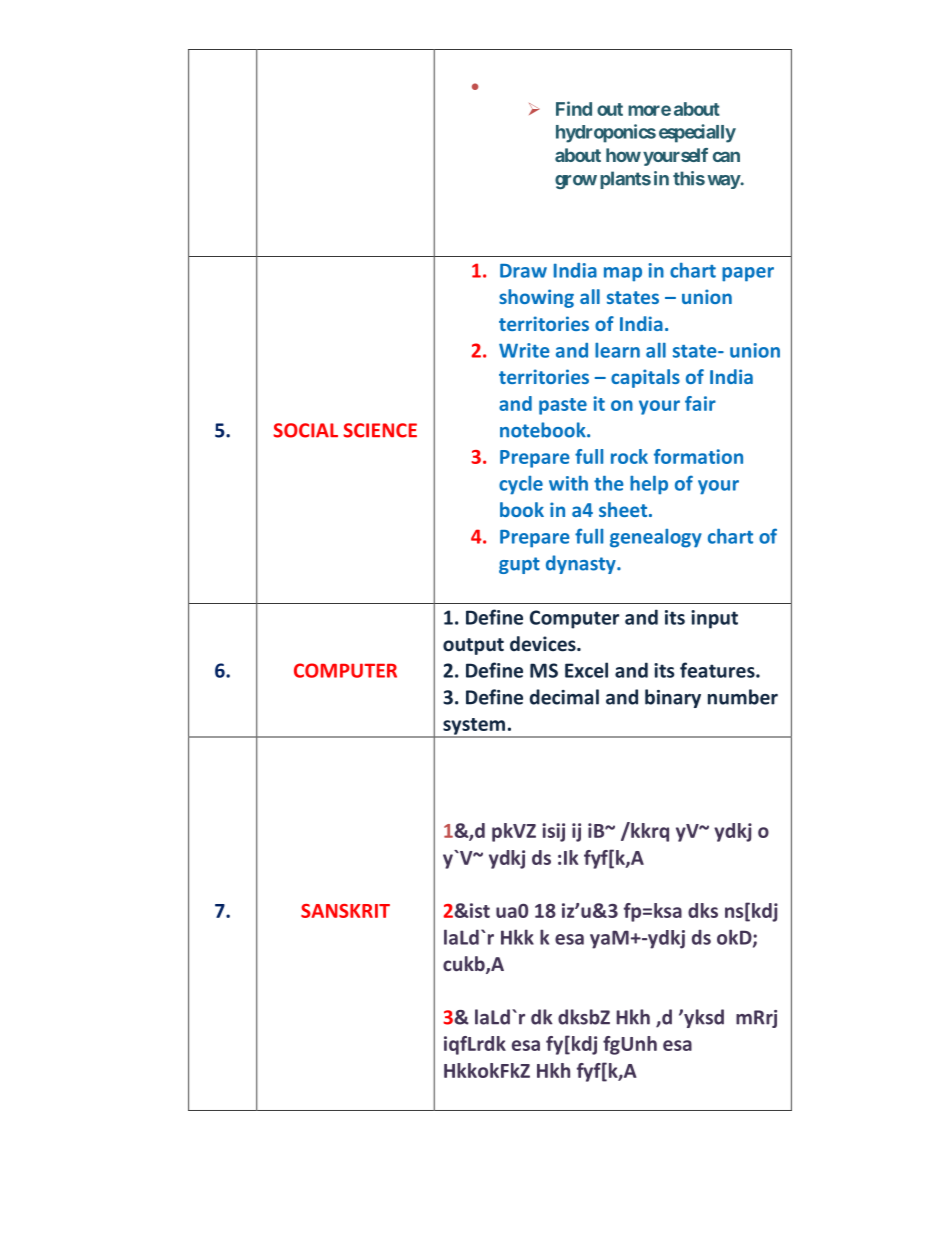 This page has height=1233, width=952. Describe the element at coordinates (524, 350) in the page. I see `Write` at that location.
